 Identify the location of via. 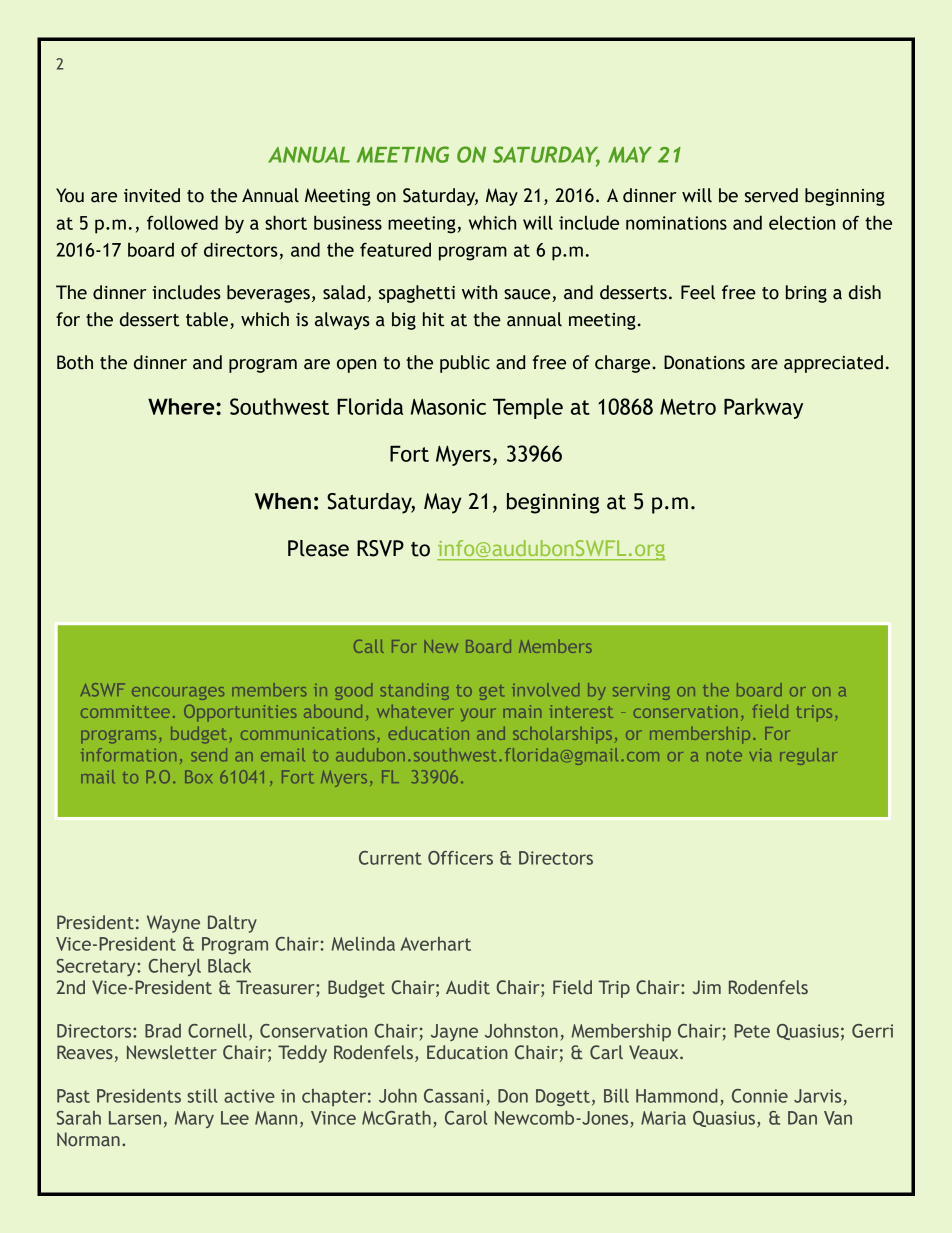
(760, 755).
